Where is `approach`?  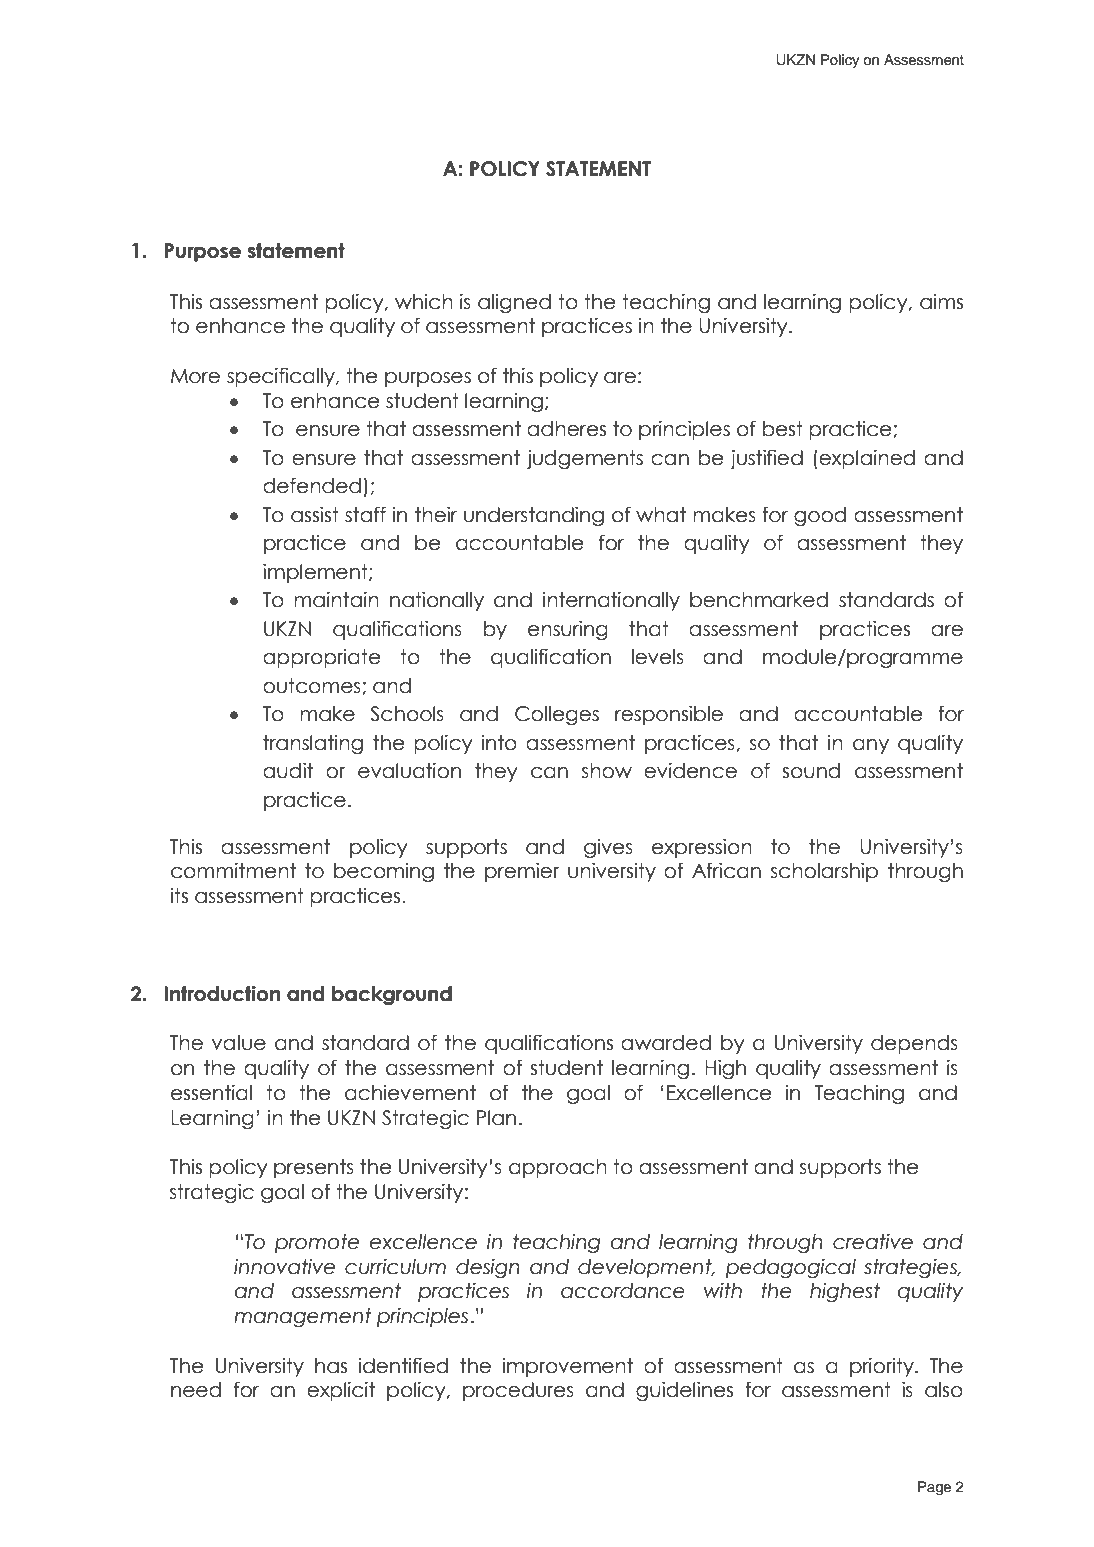
approach is located at coordinates (558, 1168).
